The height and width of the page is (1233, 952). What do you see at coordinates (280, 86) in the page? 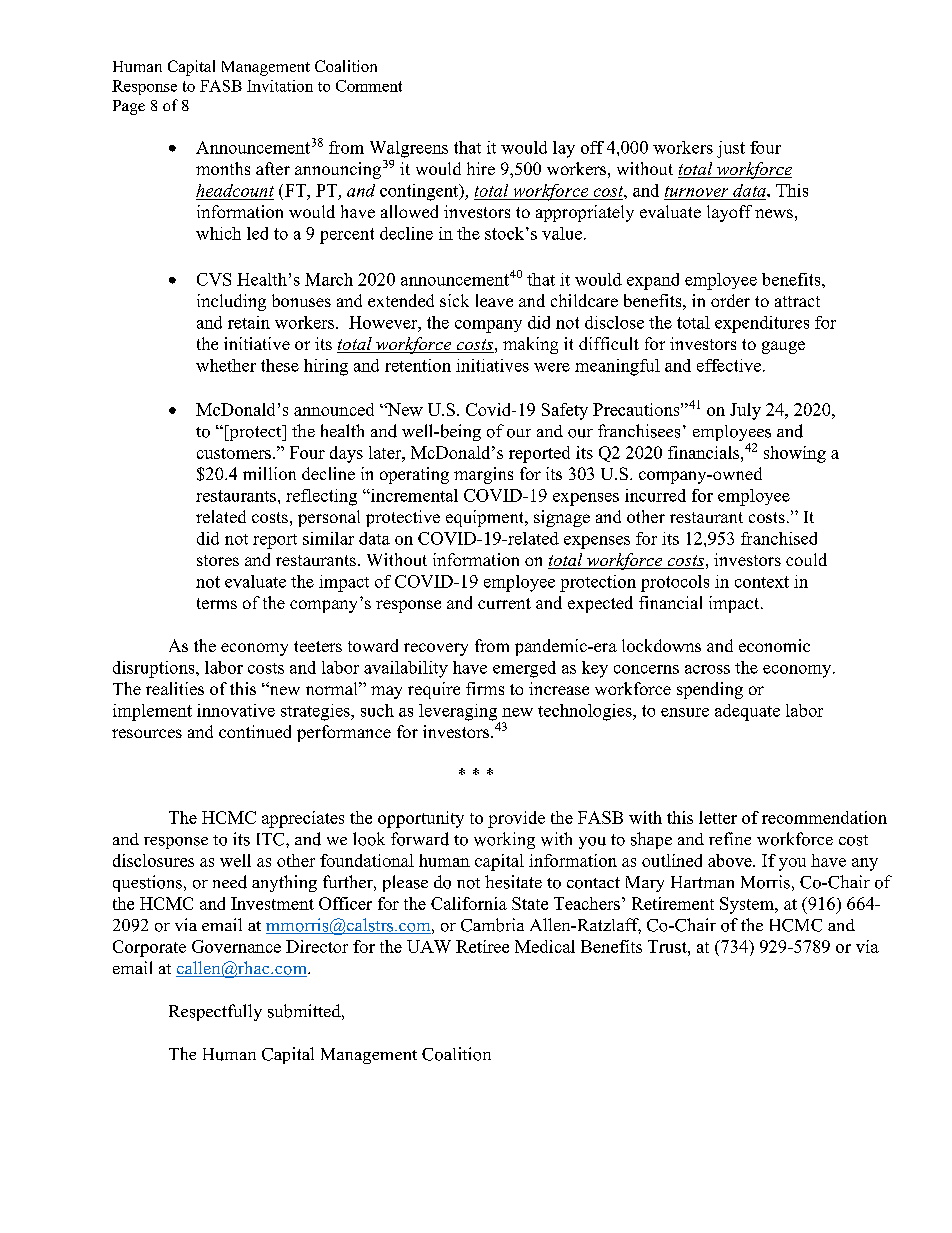
I see `Invitation` at bounding box center [280, 86].
